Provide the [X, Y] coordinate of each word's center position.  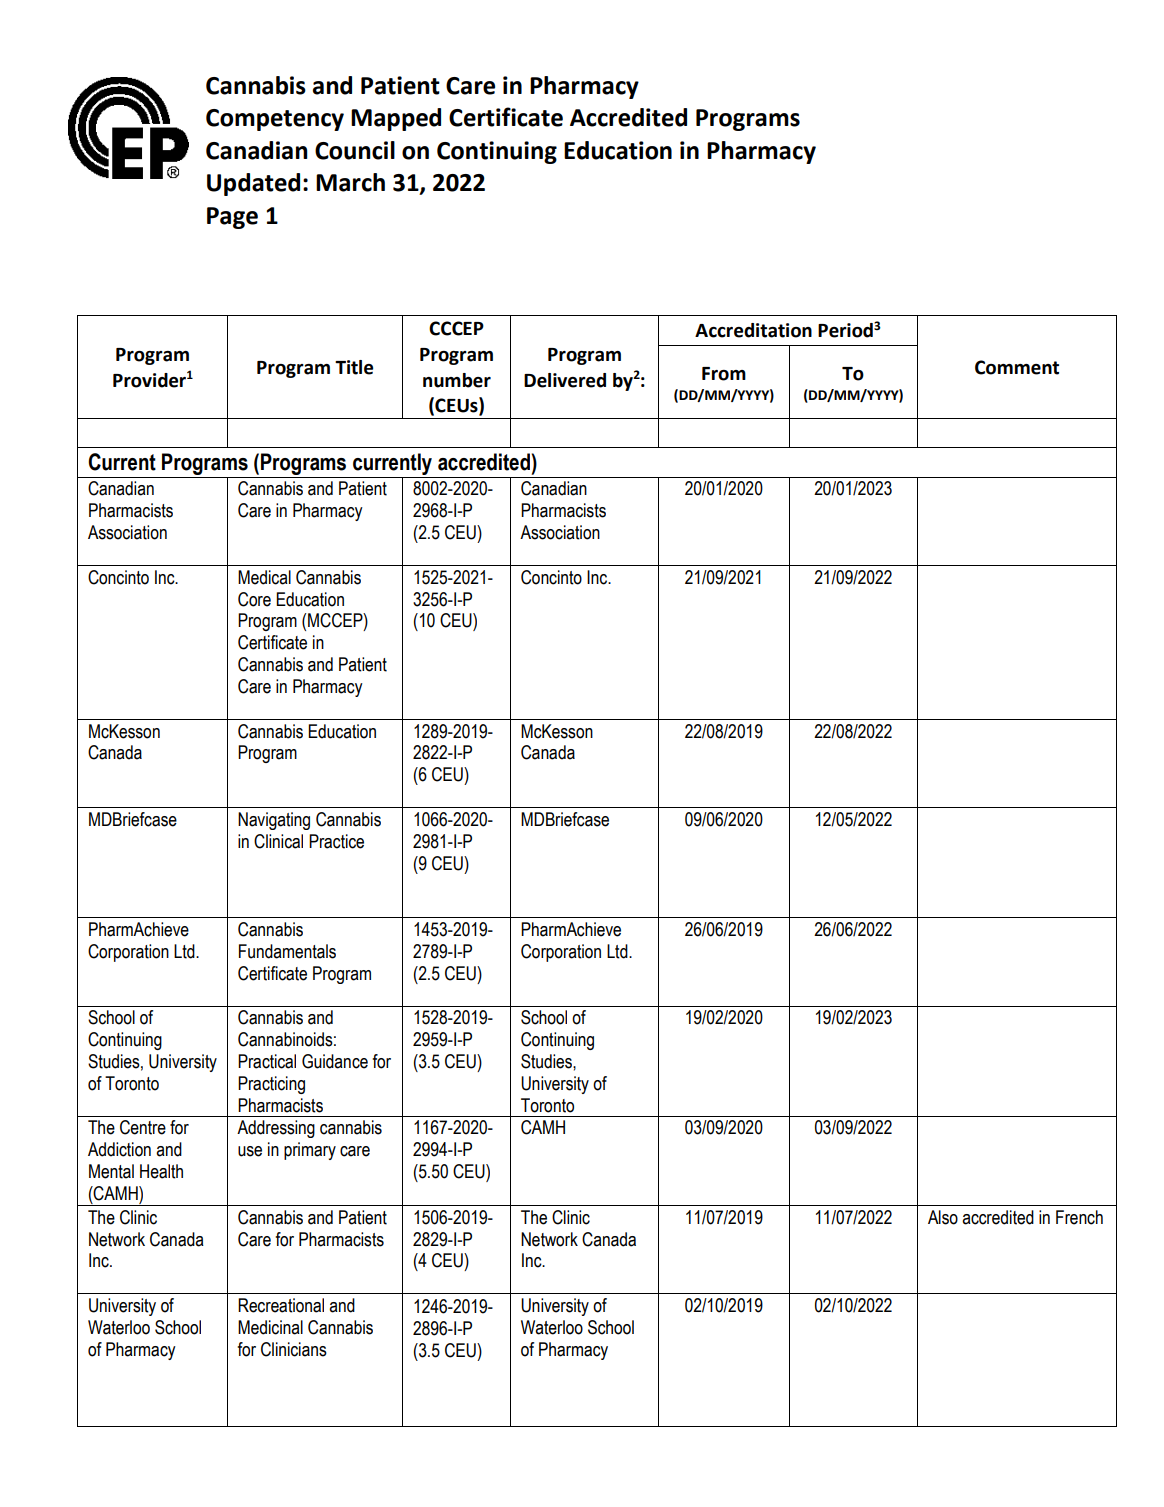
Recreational [281, 1305]
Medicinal [270, 1327]
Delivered [565, 380]
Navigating [274, 821]
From [724, 374]
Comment [1017, 367]
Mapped [396, 119]
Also [943, 1217]
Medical [264, 577]
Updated [253, 184]
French [1079, 1217]
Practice [336, 841]
